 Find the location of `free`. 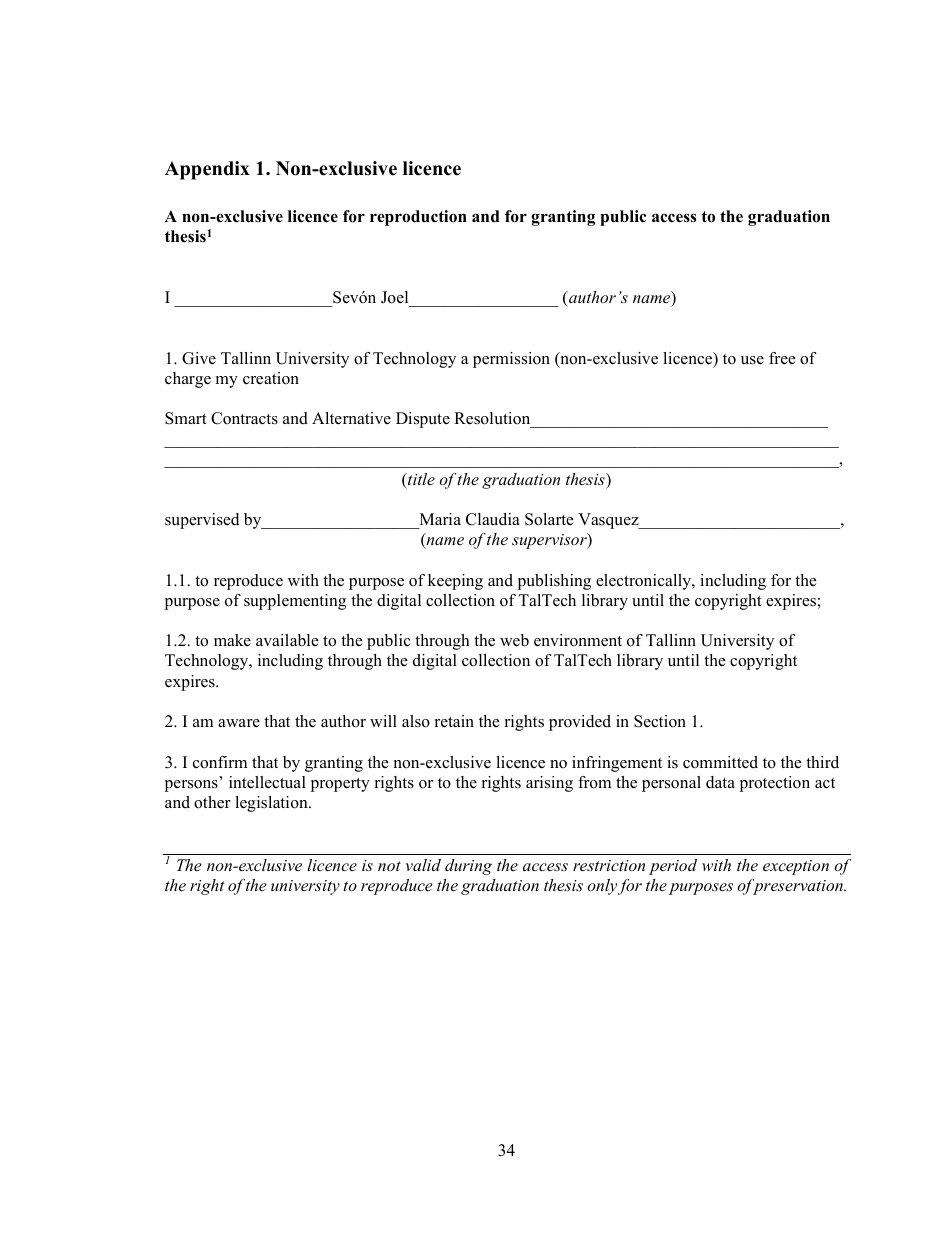

free is located at coordinates (782, 358).
